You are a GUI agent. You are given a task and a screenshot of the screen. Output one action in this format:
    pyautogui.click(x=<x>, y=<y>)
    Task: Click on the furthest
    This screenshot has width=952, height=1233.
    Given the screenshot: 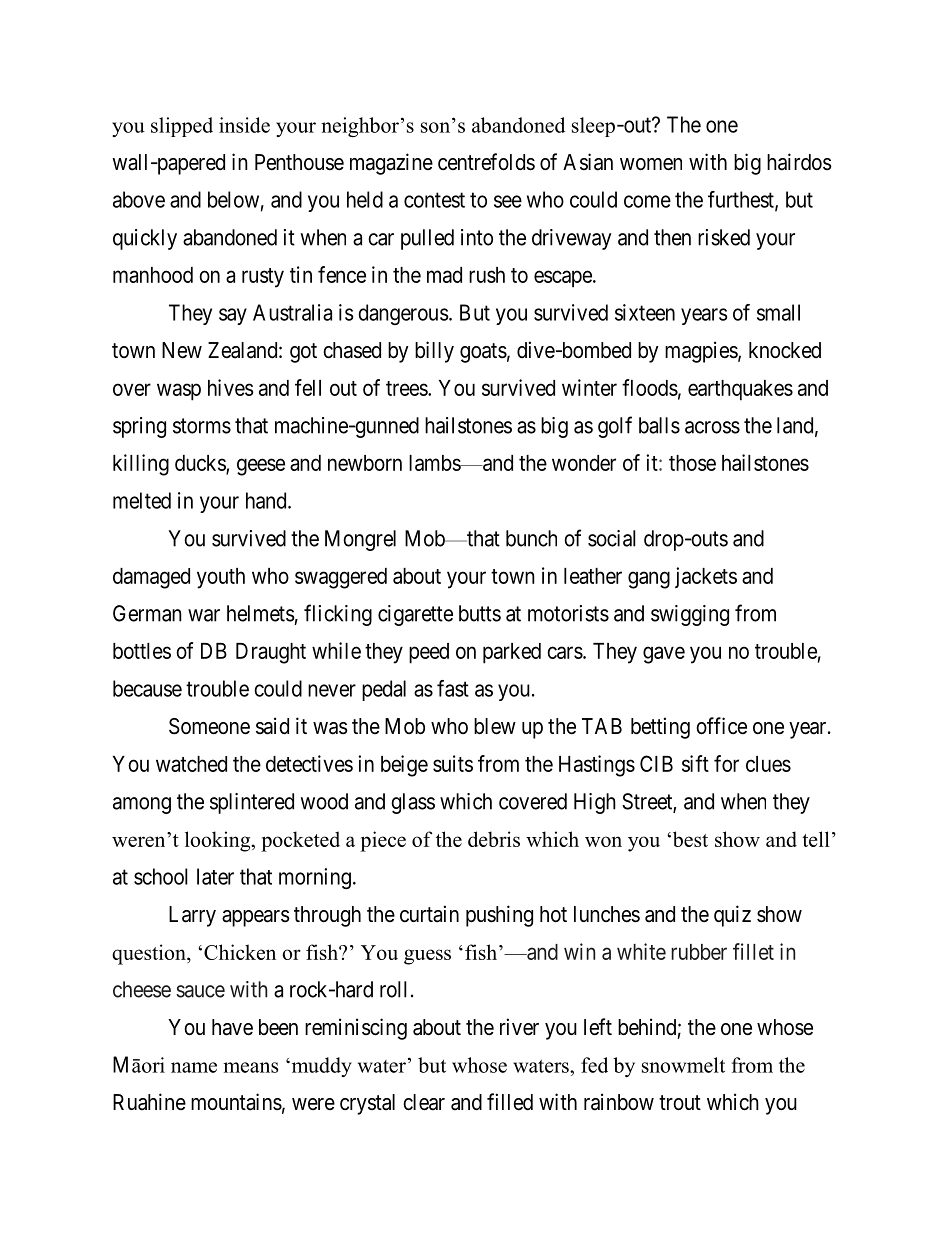 What is the action you would take?
    pyautogui.click(x=742, y=200)
